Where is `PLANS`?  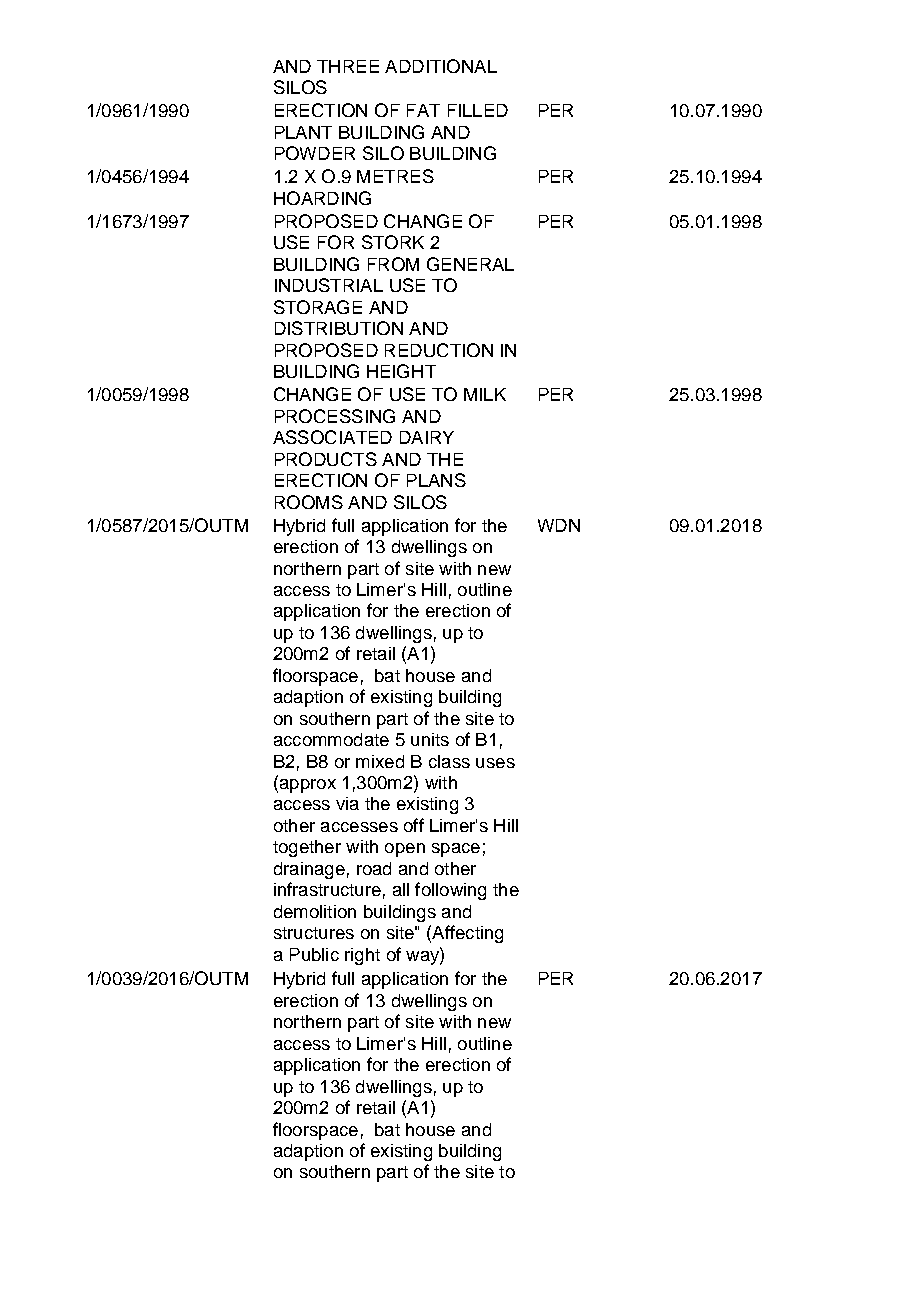
PLANS is located at coordinates (436, 480).
